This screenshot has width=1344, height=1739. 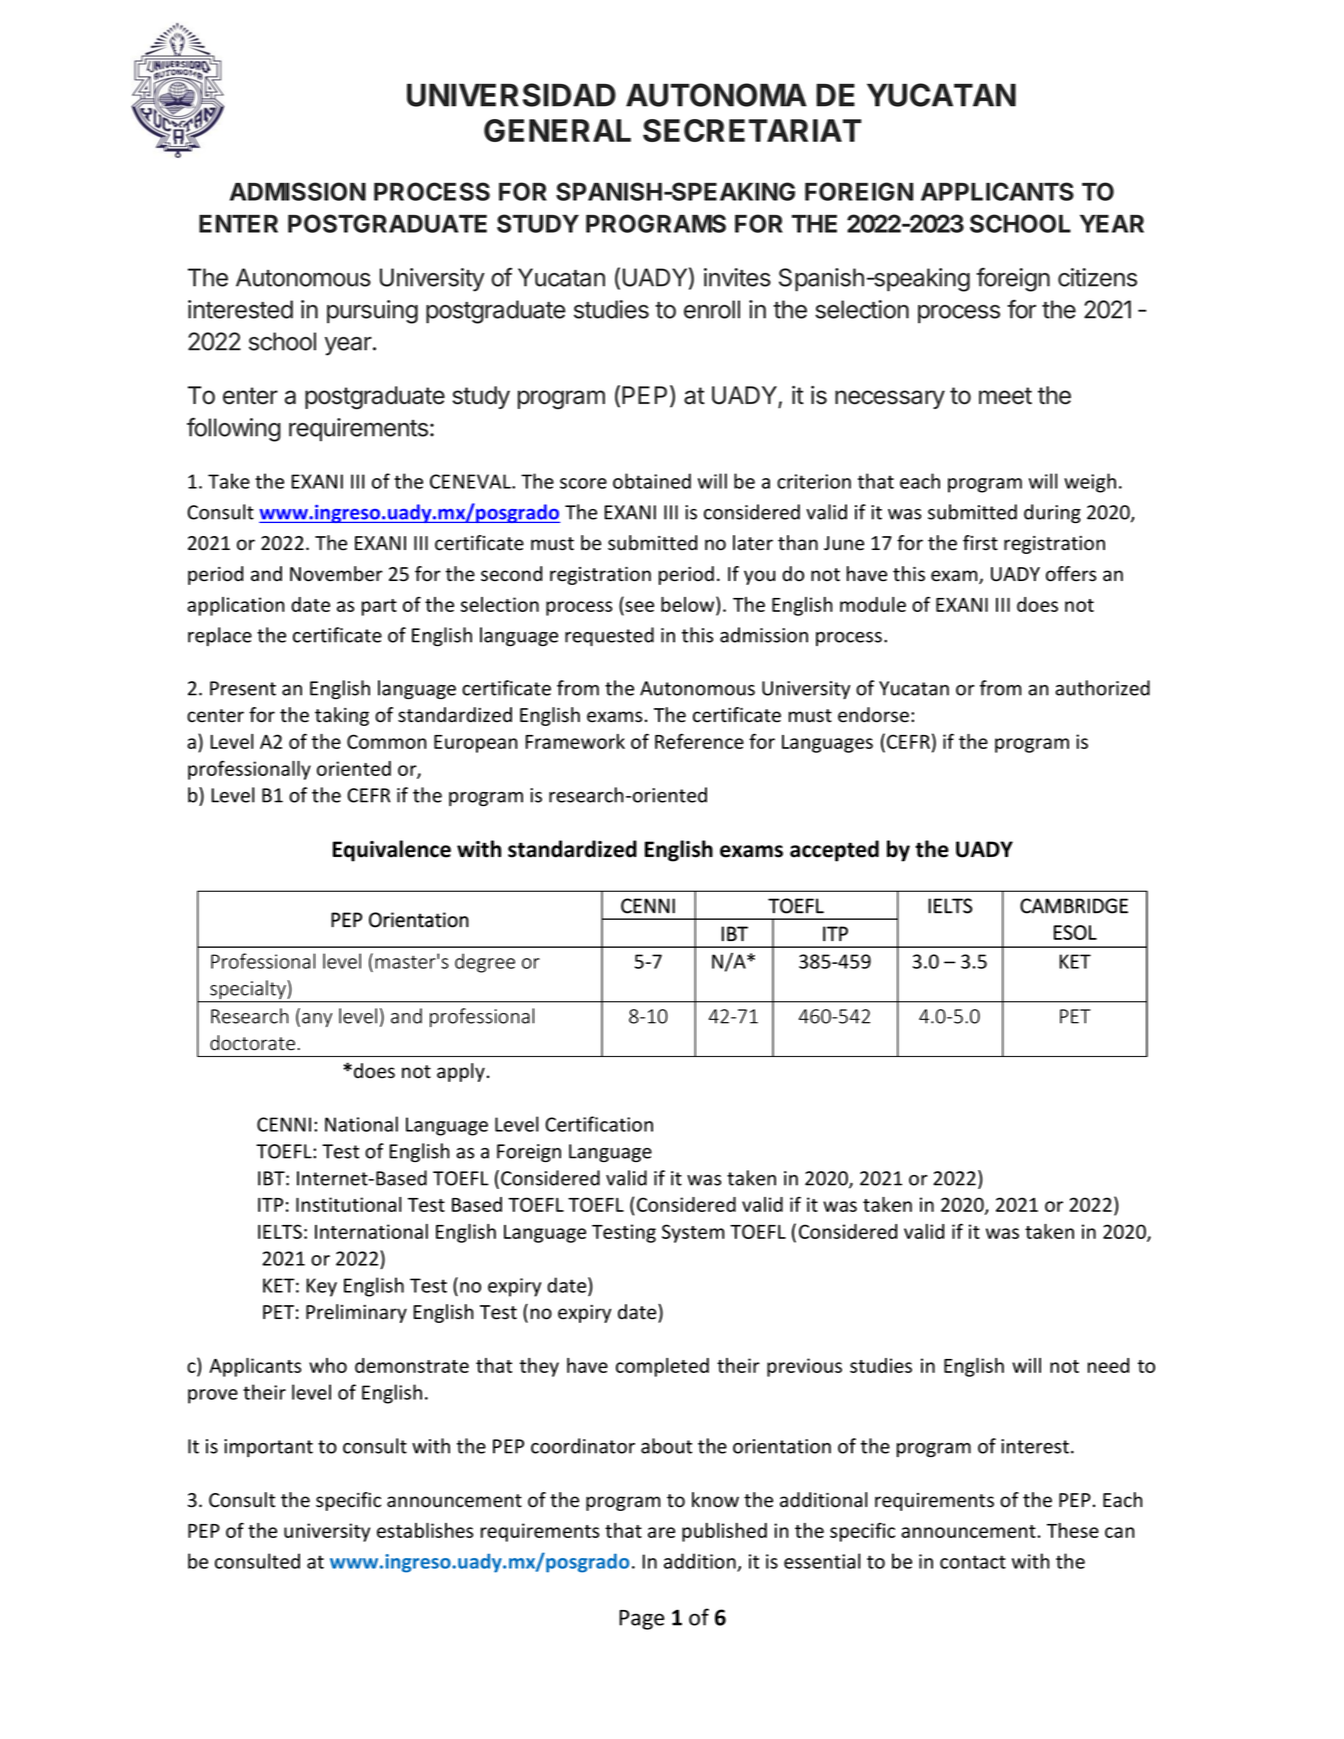 I want to click on any, so click(x=317, y=1020).
